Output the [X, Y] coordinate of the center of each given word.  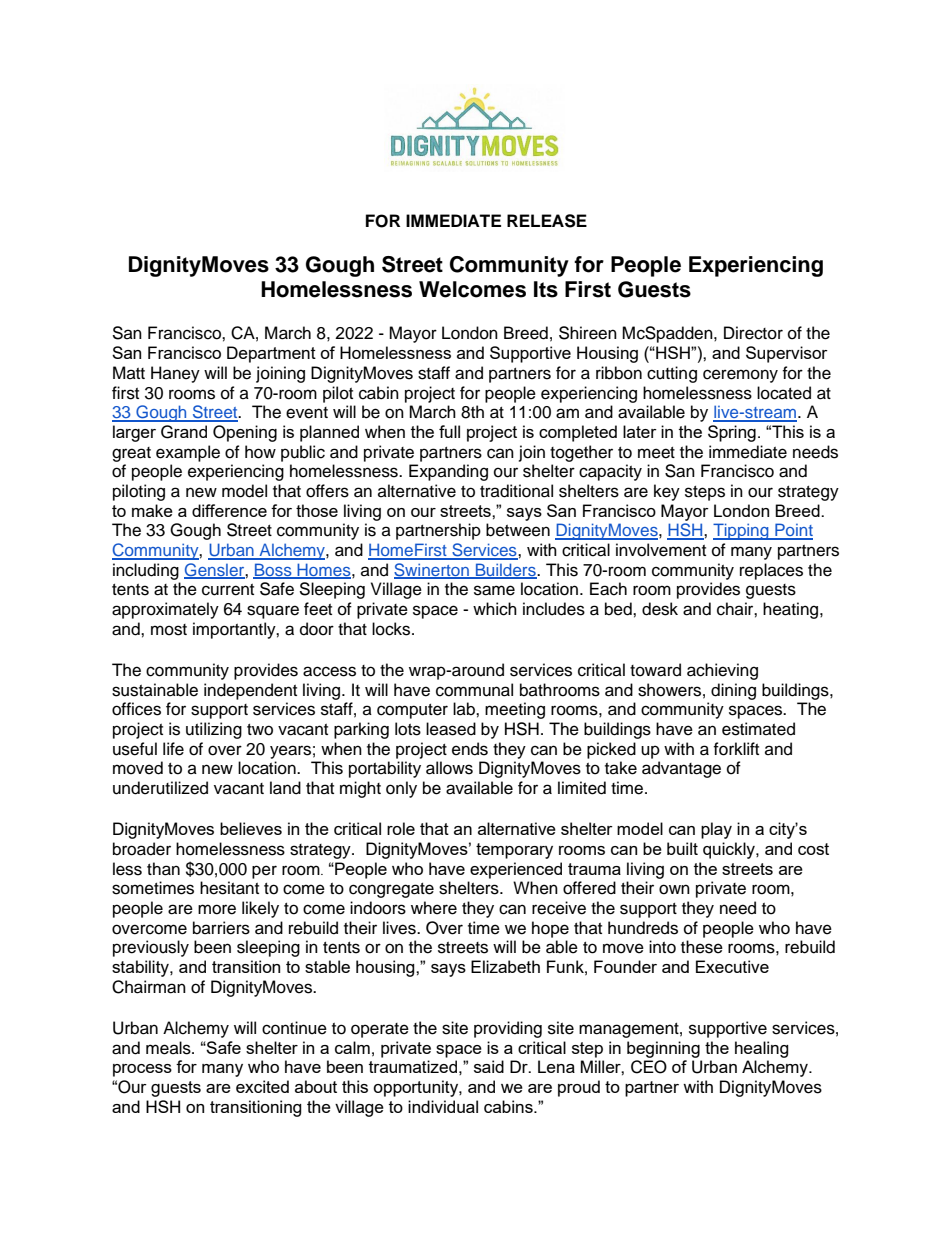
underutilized [160, 788]
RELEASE [547, 221]
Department [271, 354]
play [716, 830]
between [518, 530]
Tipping [742, 531]
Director [753, 333]
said [489, 1066]
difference [229, 510]
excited [262, 1086]
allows [449, 768]
